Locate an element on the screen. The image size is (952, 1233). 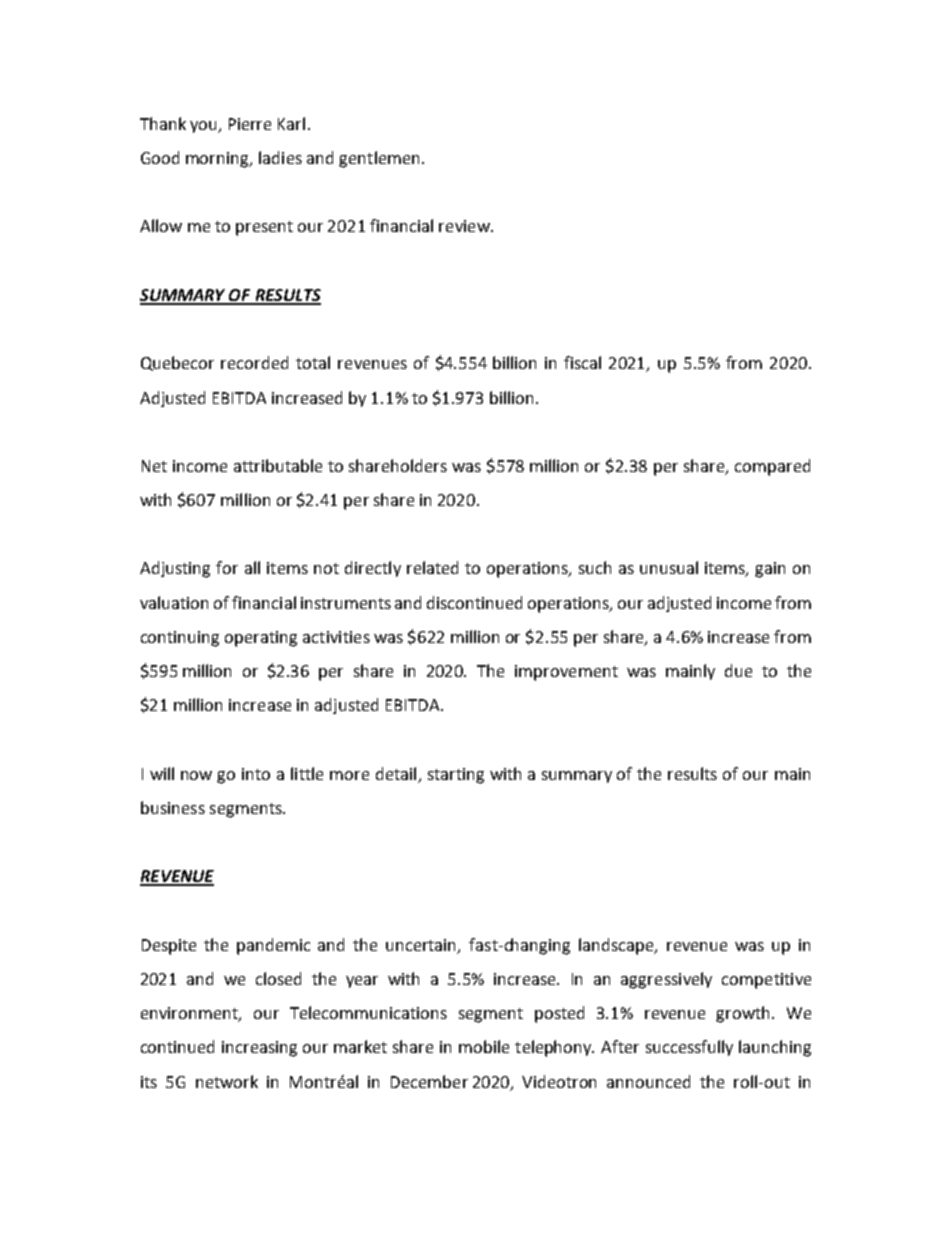
mobile is located at coordinates (484, 1046).
